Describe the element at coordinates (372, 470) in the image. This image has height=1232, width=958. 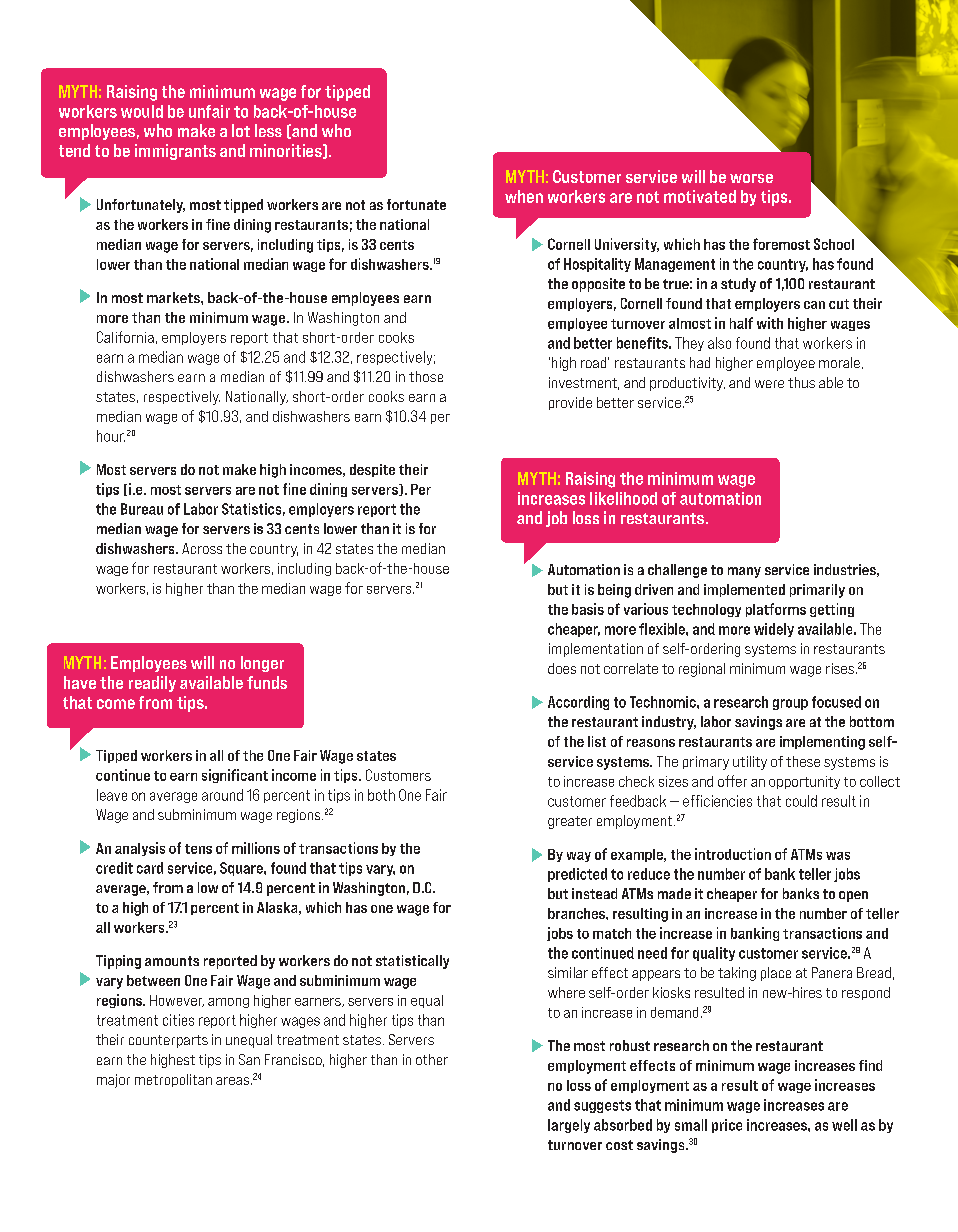
I see `despite` at that location.
